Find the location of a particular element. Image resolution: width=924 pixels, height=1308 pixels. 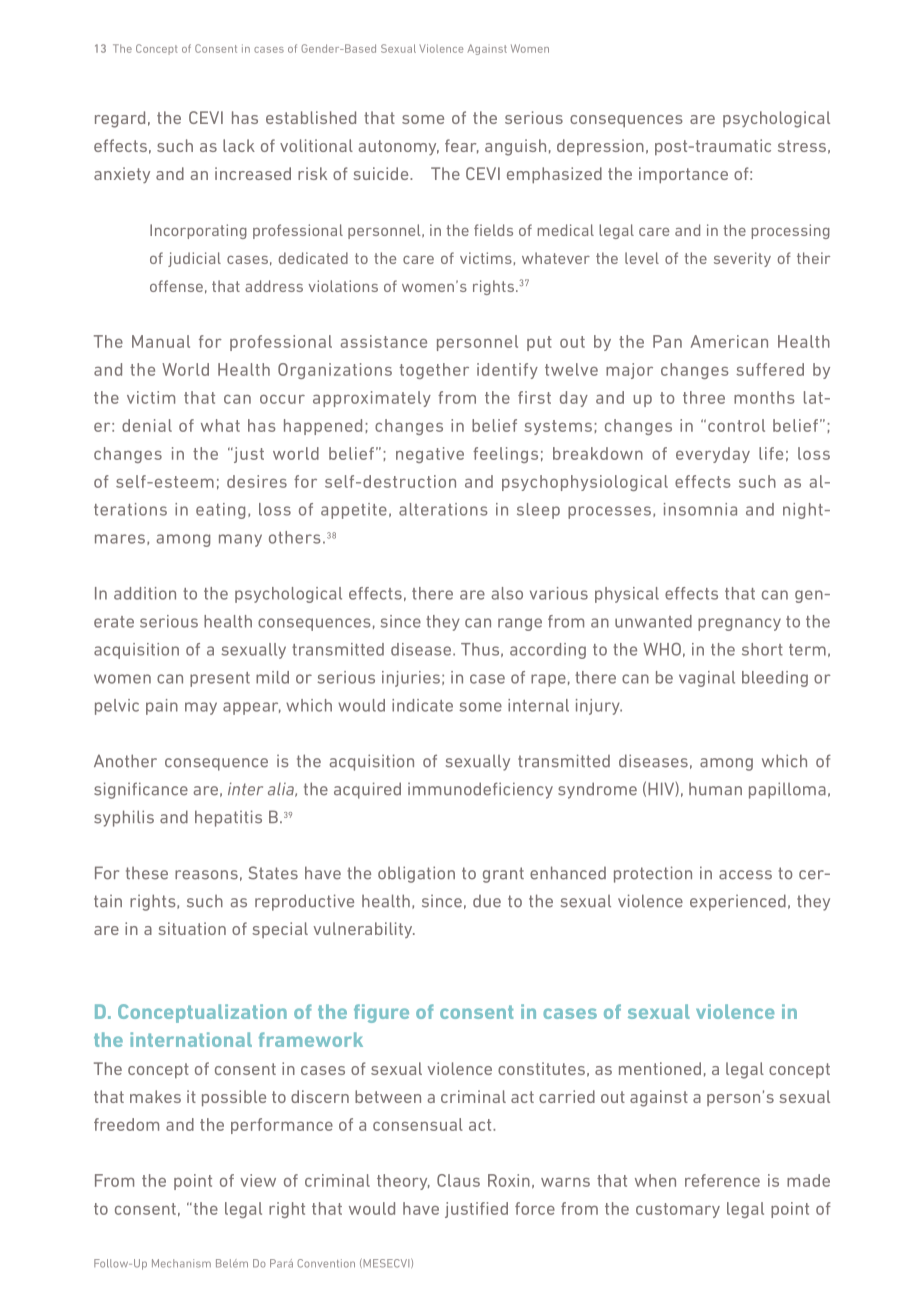

fear is located at coordinates (462, 146).
